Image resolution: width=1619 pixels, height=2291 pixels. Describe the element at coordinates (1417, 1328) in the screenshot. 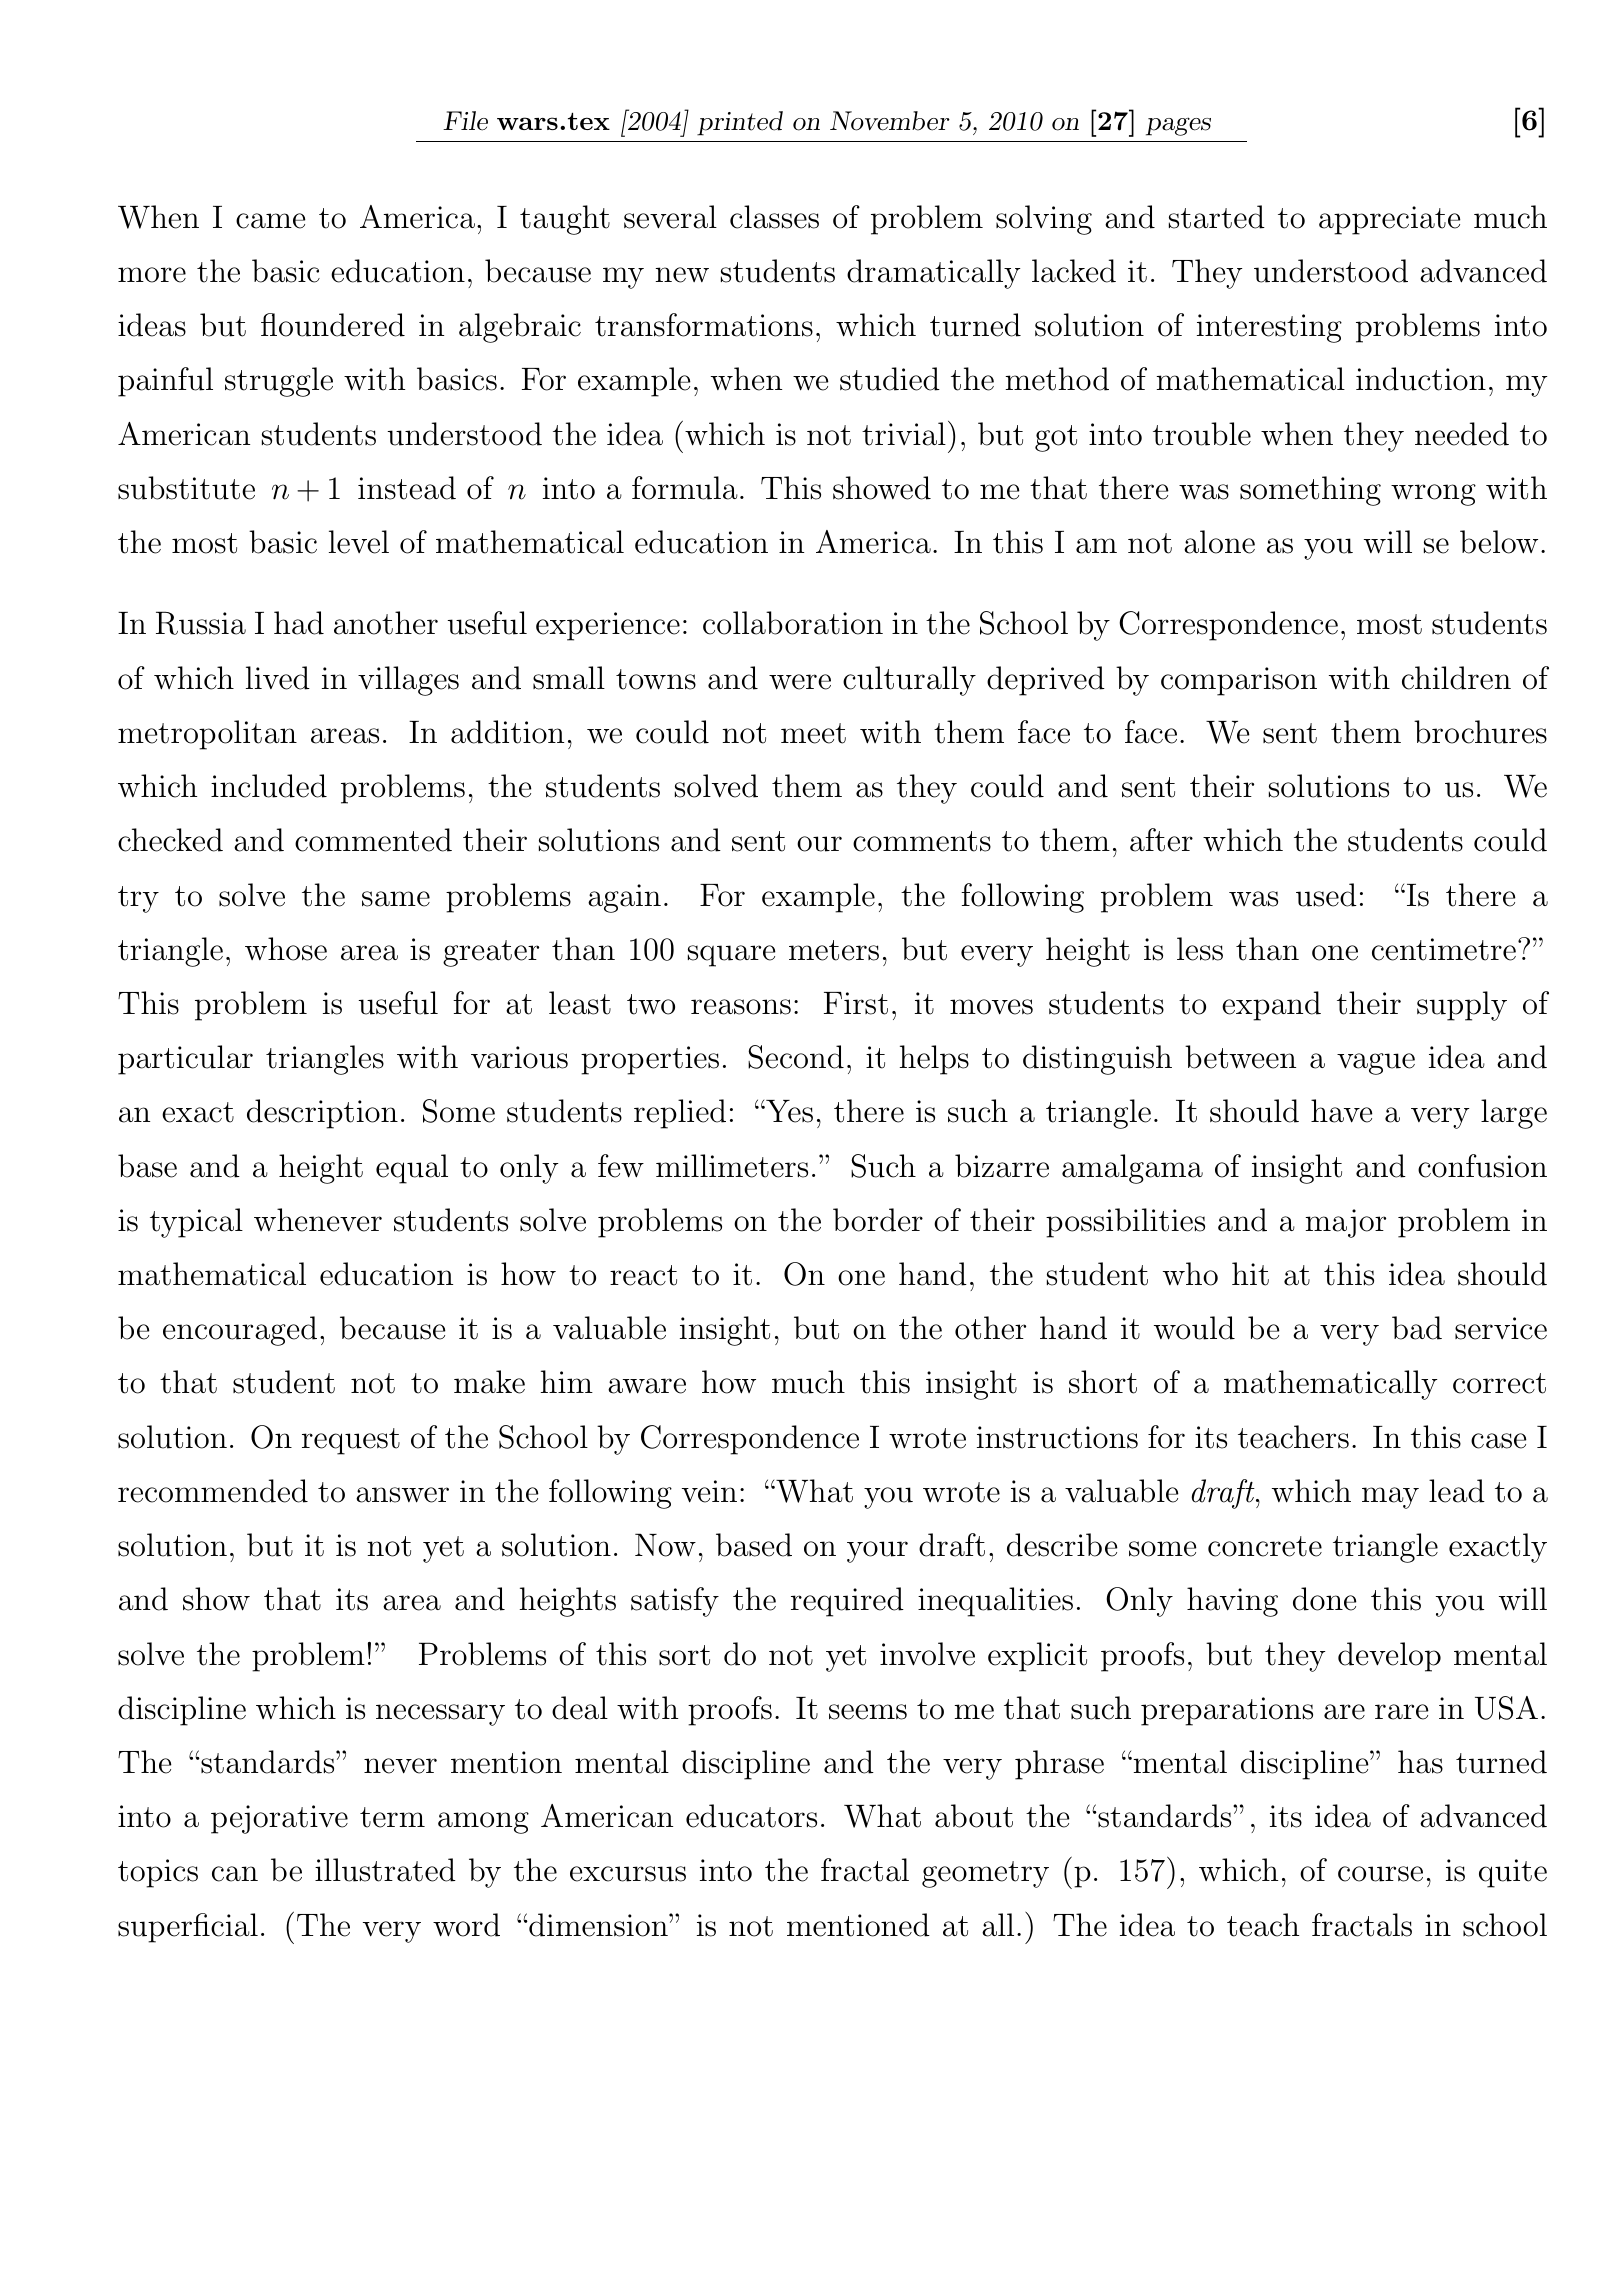

I see `bad` at that location.
